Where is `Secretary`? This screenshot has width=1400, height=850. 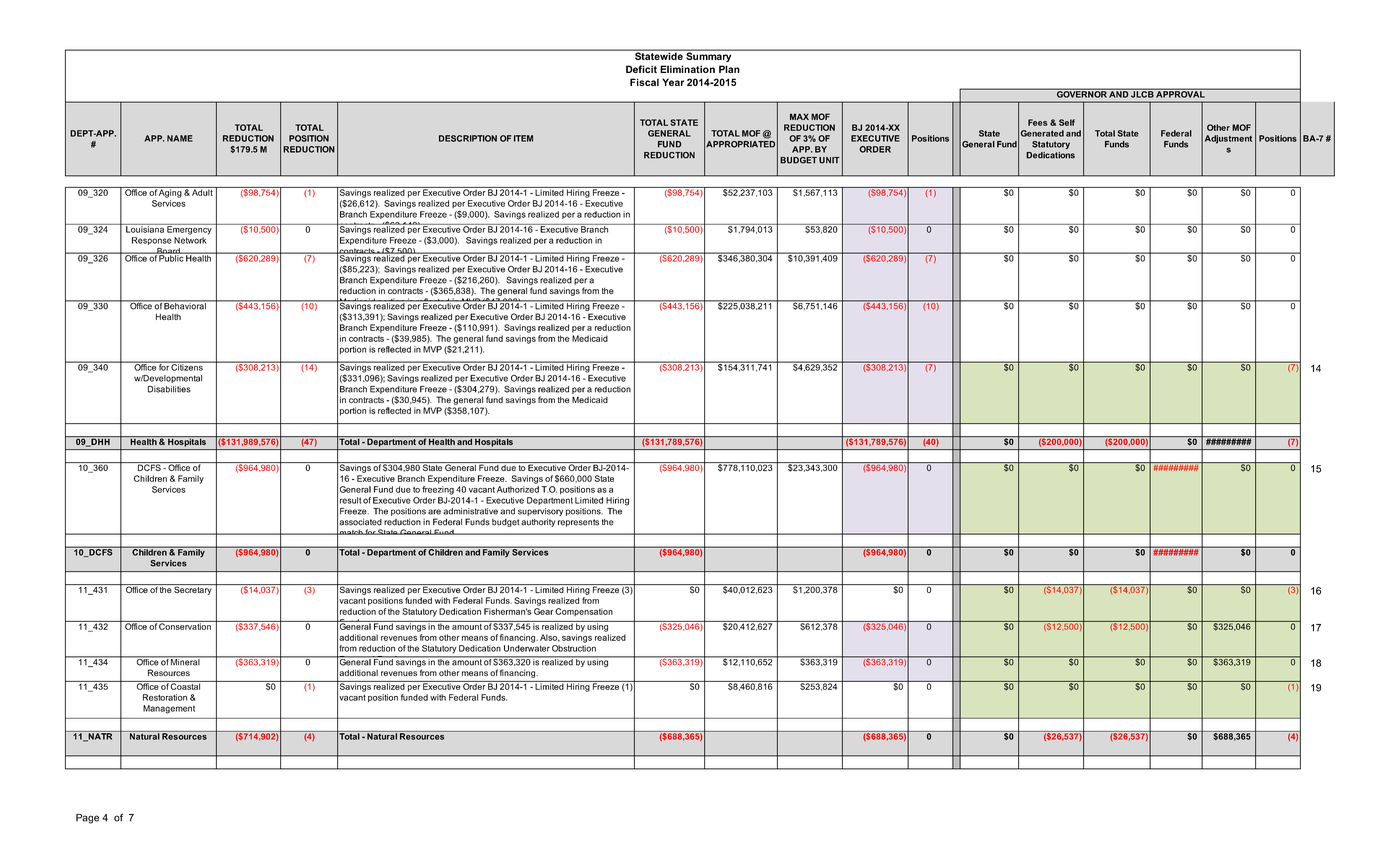 Secretary is located at coordinates (193, 589).
